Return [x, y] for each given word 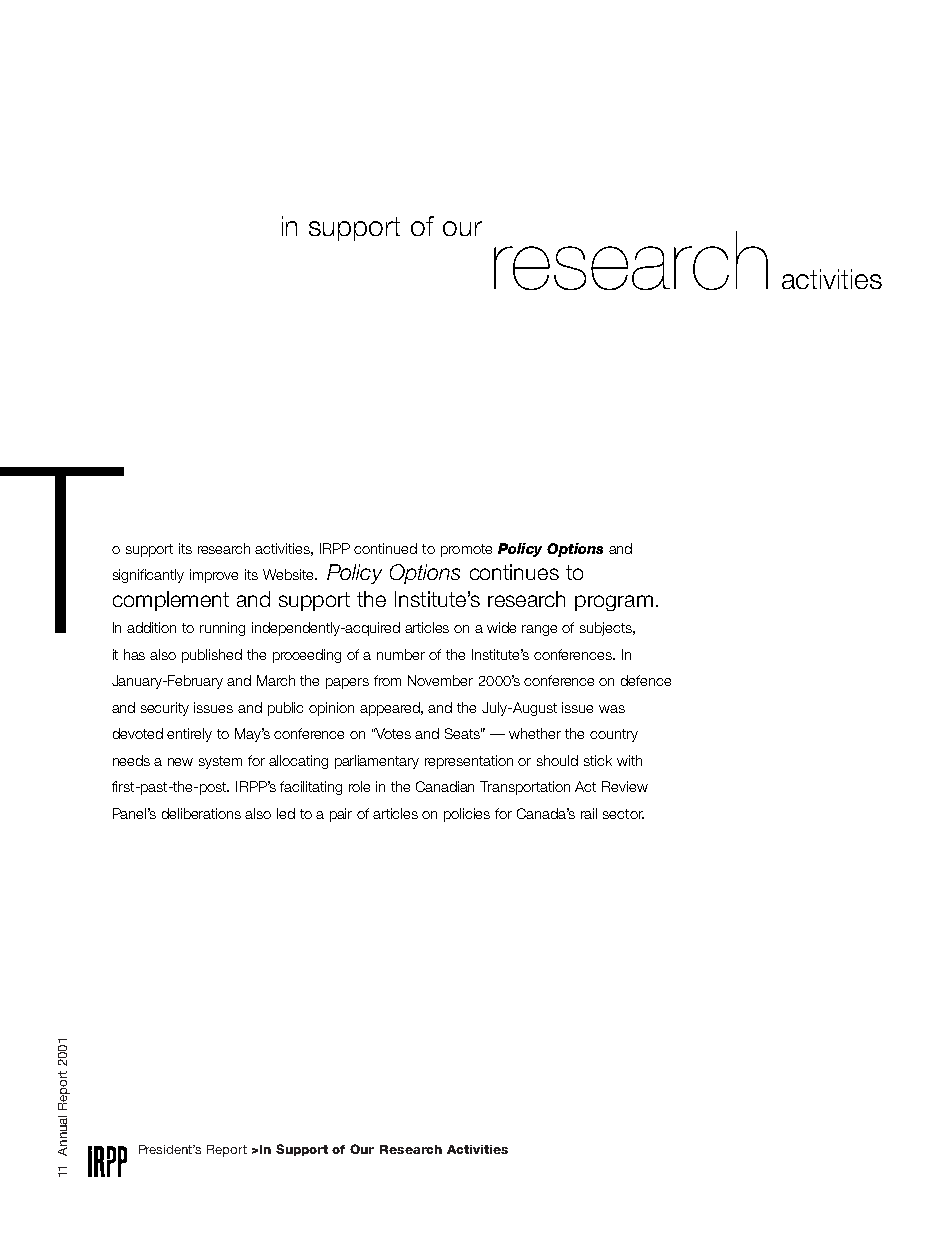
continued [385, 548]
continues [514, 572]
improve [214, 576]
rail [589, 813]
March [276, 680]
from [387, 680]
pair [341, 815]
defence [646, 680]
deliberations [201, 813]
